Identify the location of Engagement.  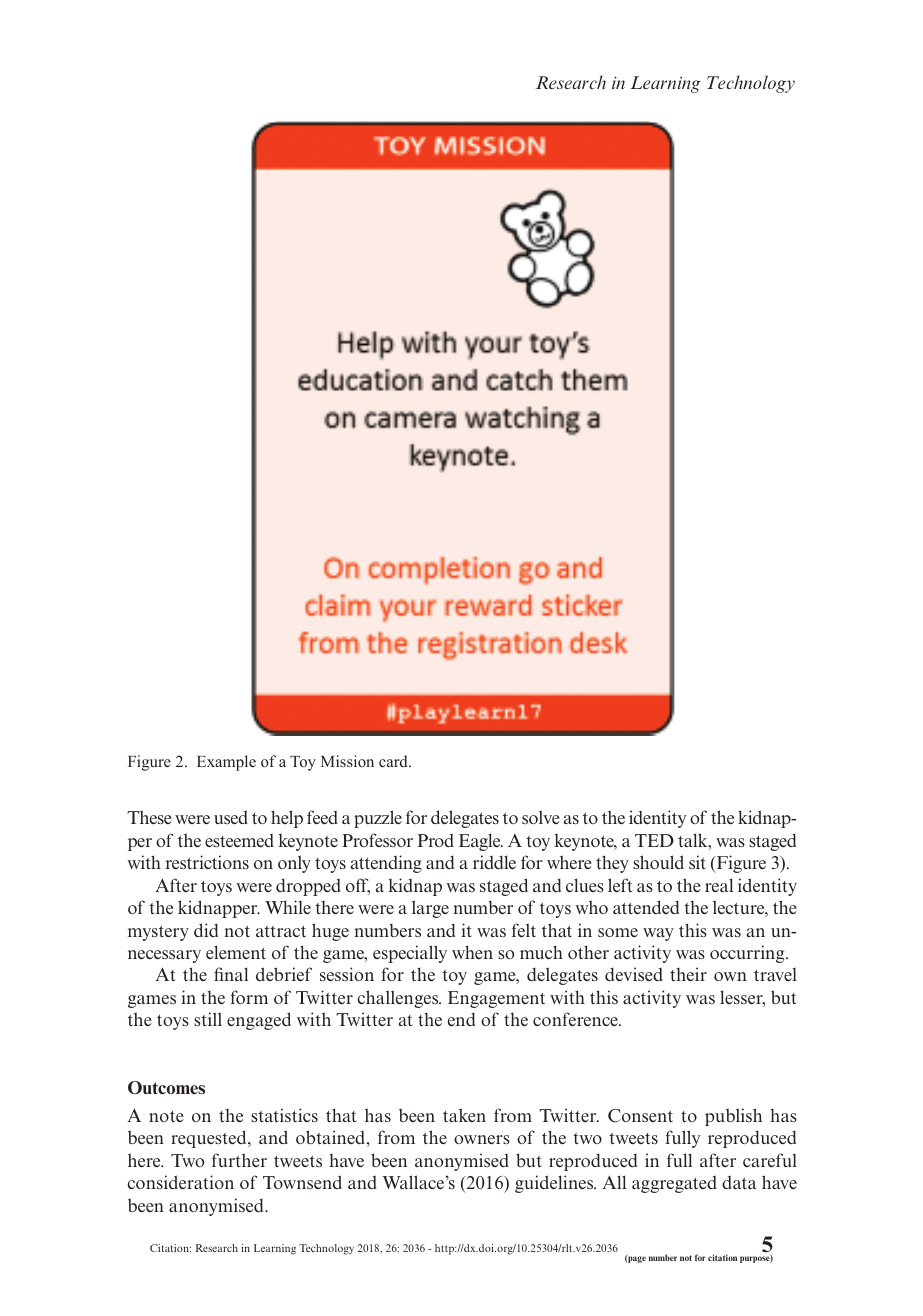
(496, 999).
